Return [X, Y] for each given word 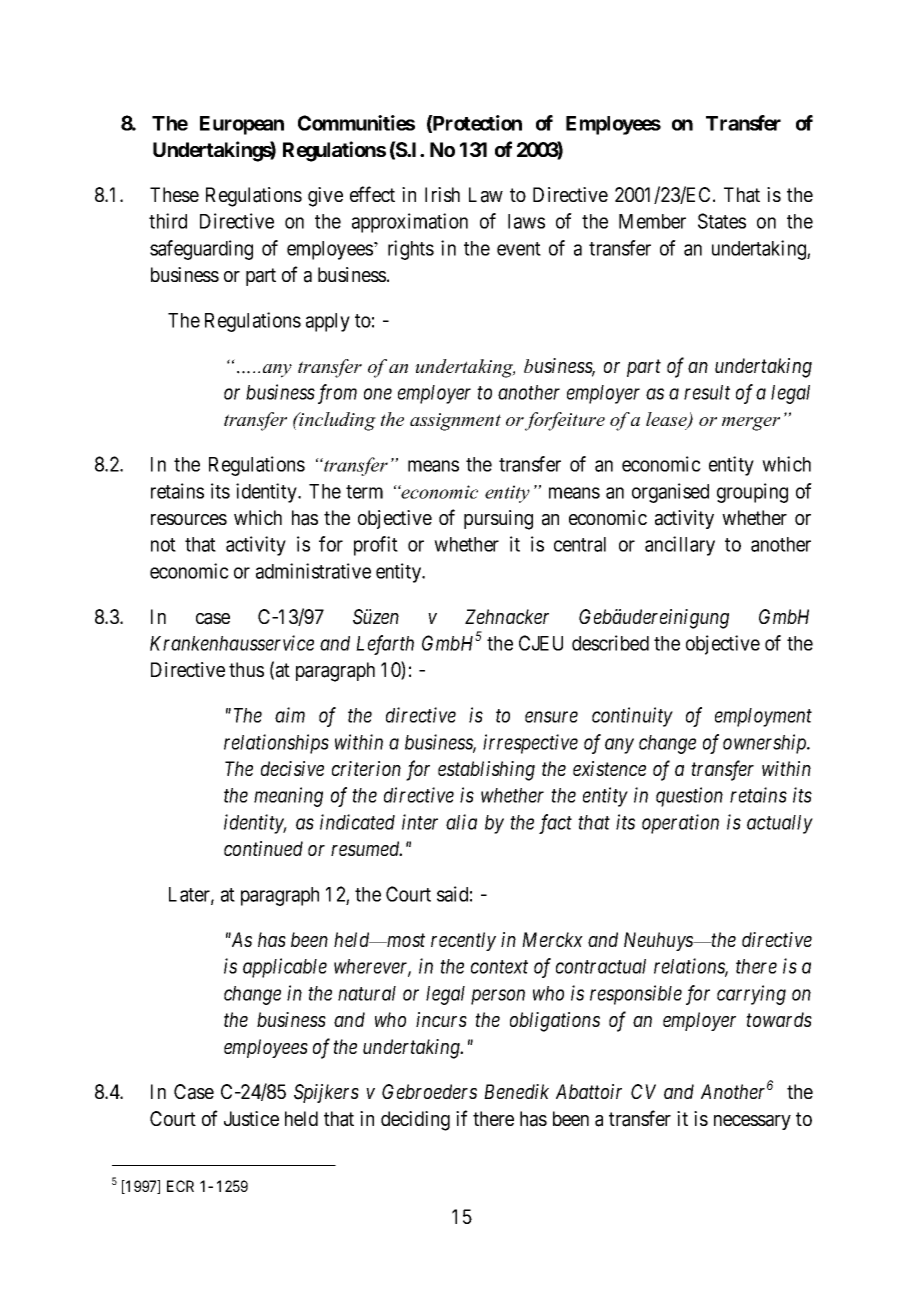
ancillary [680, 546]
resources [189, 519]
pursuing [498, 520]
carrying [751, 995]
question [689, 797]
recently [463, 941]
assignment [455, 422]
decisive [292, 768]
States [722, 221]
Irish [442, 194]
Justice [251, 1118]
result [707, 392]
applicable [285, 968]
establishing [486, 771]
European [242, 125]
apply [328, 322]
